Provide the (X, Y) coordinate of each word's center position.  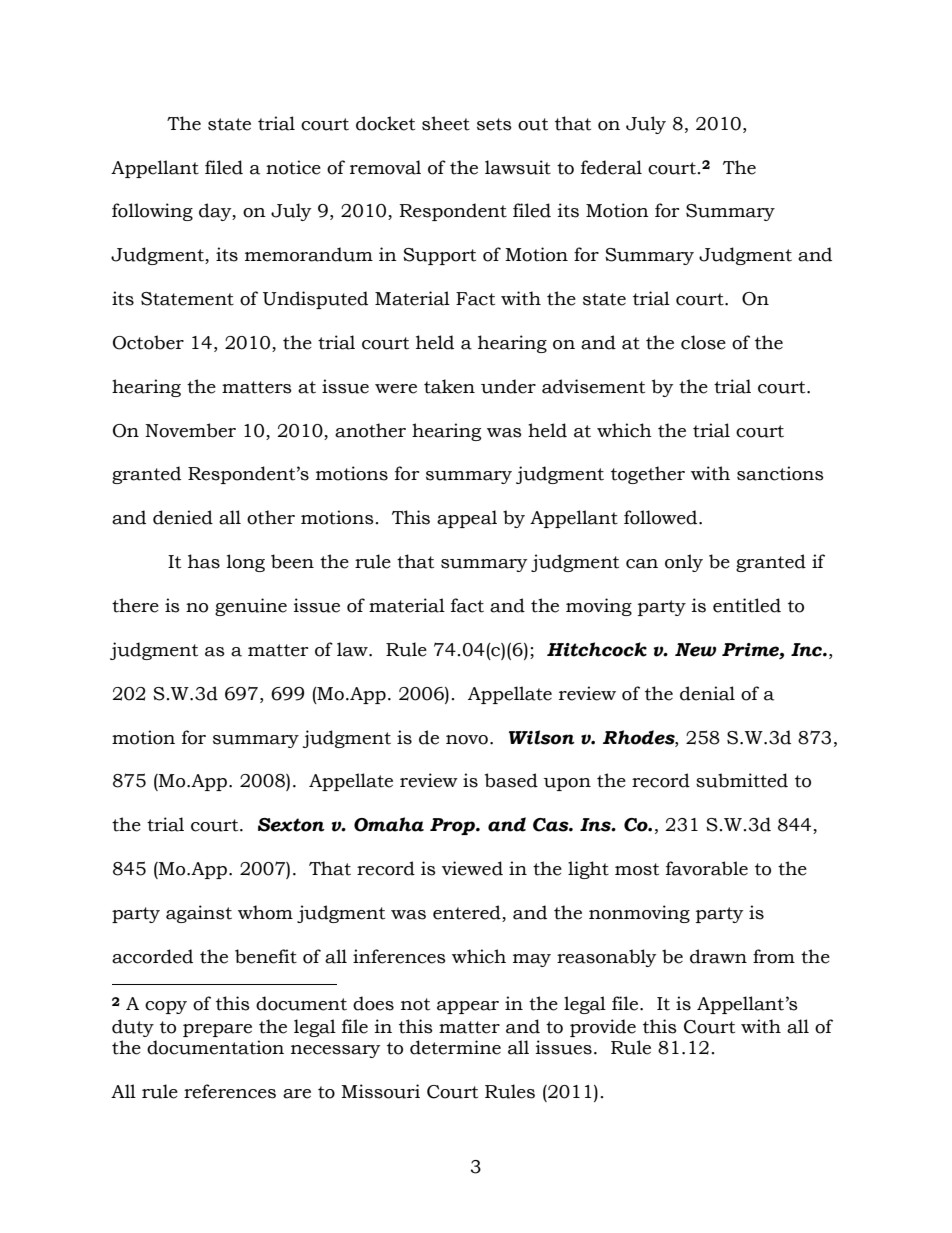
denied (183, 517)
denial (707, 693)
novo (467, 740)
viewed (472, 868)
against (199, 914)
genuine (251, 607)
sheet (446, 123)
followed (662, 517)
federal (611, 167)
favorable (707, 868)
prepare (217, 1030)
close (703, 342)
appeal (467, 519)
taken (449, 386)
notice (293, 167)
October (148, 342)
